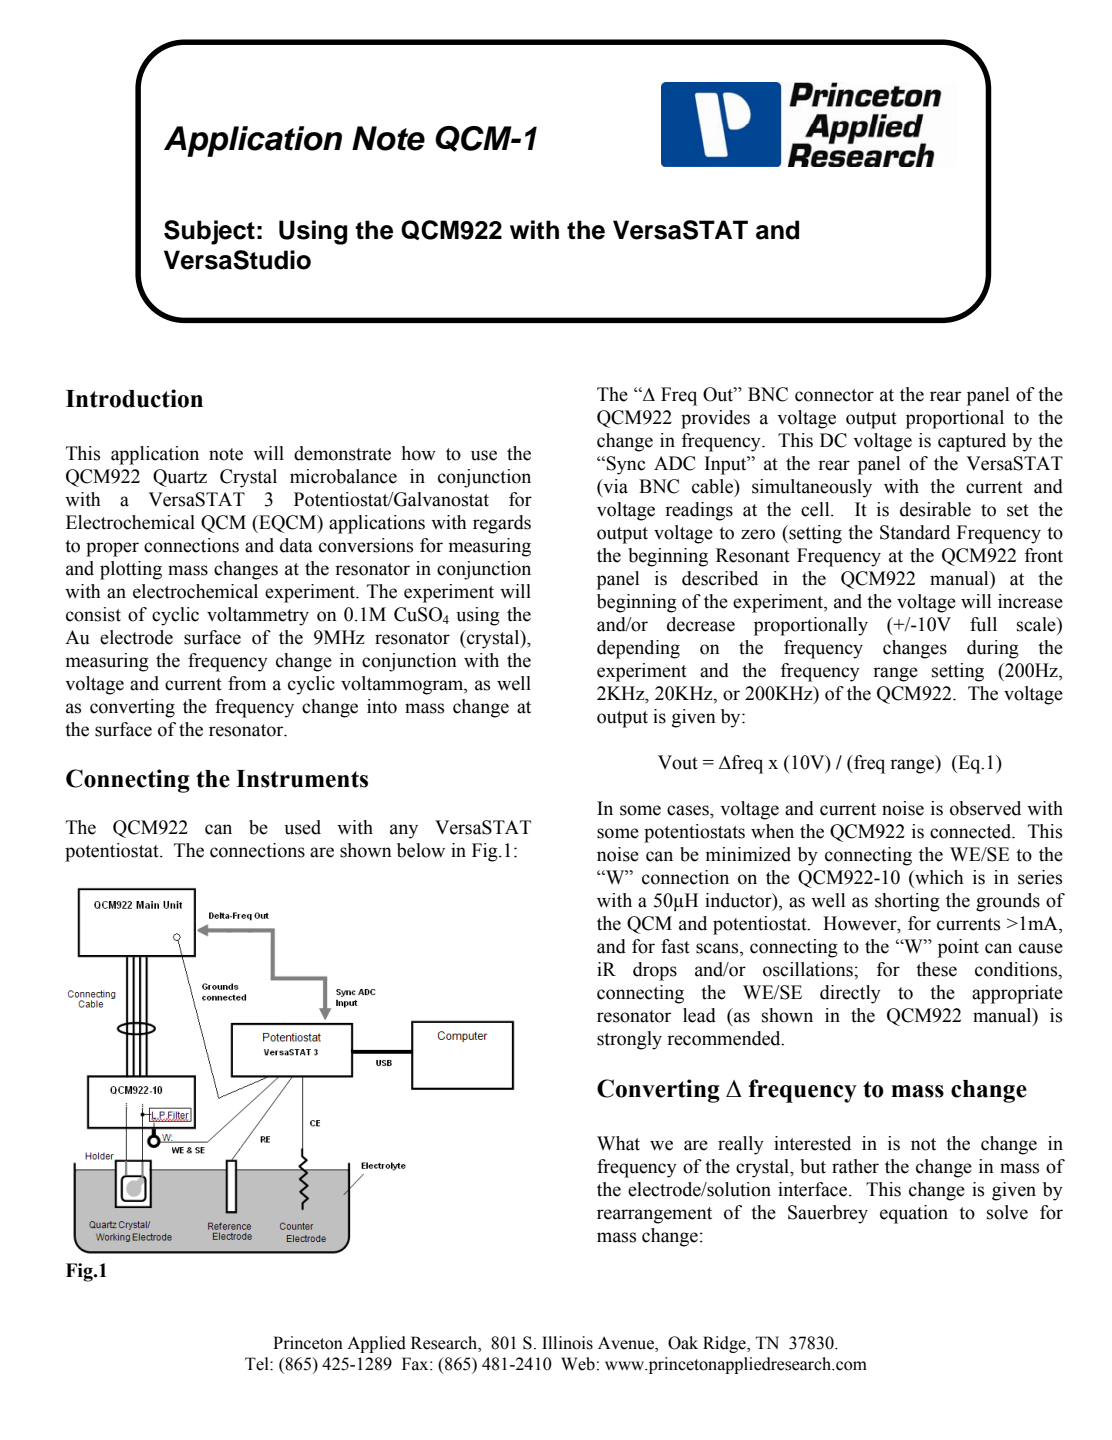 This page has width=1112, height=1440. I want to click on shorting, so click(907, 902).
